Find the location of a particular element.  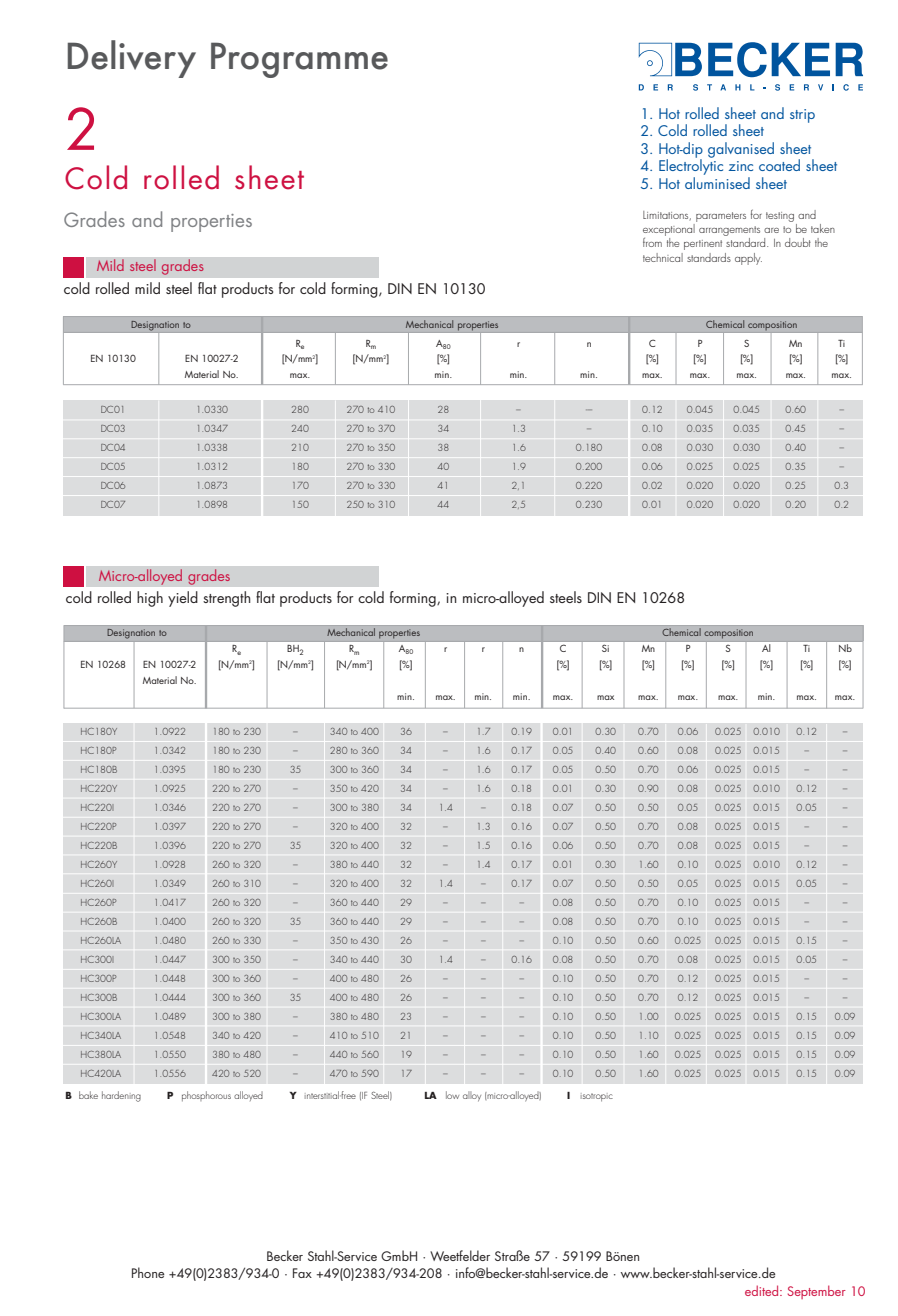

yield is located at coordinates (183, 599).
